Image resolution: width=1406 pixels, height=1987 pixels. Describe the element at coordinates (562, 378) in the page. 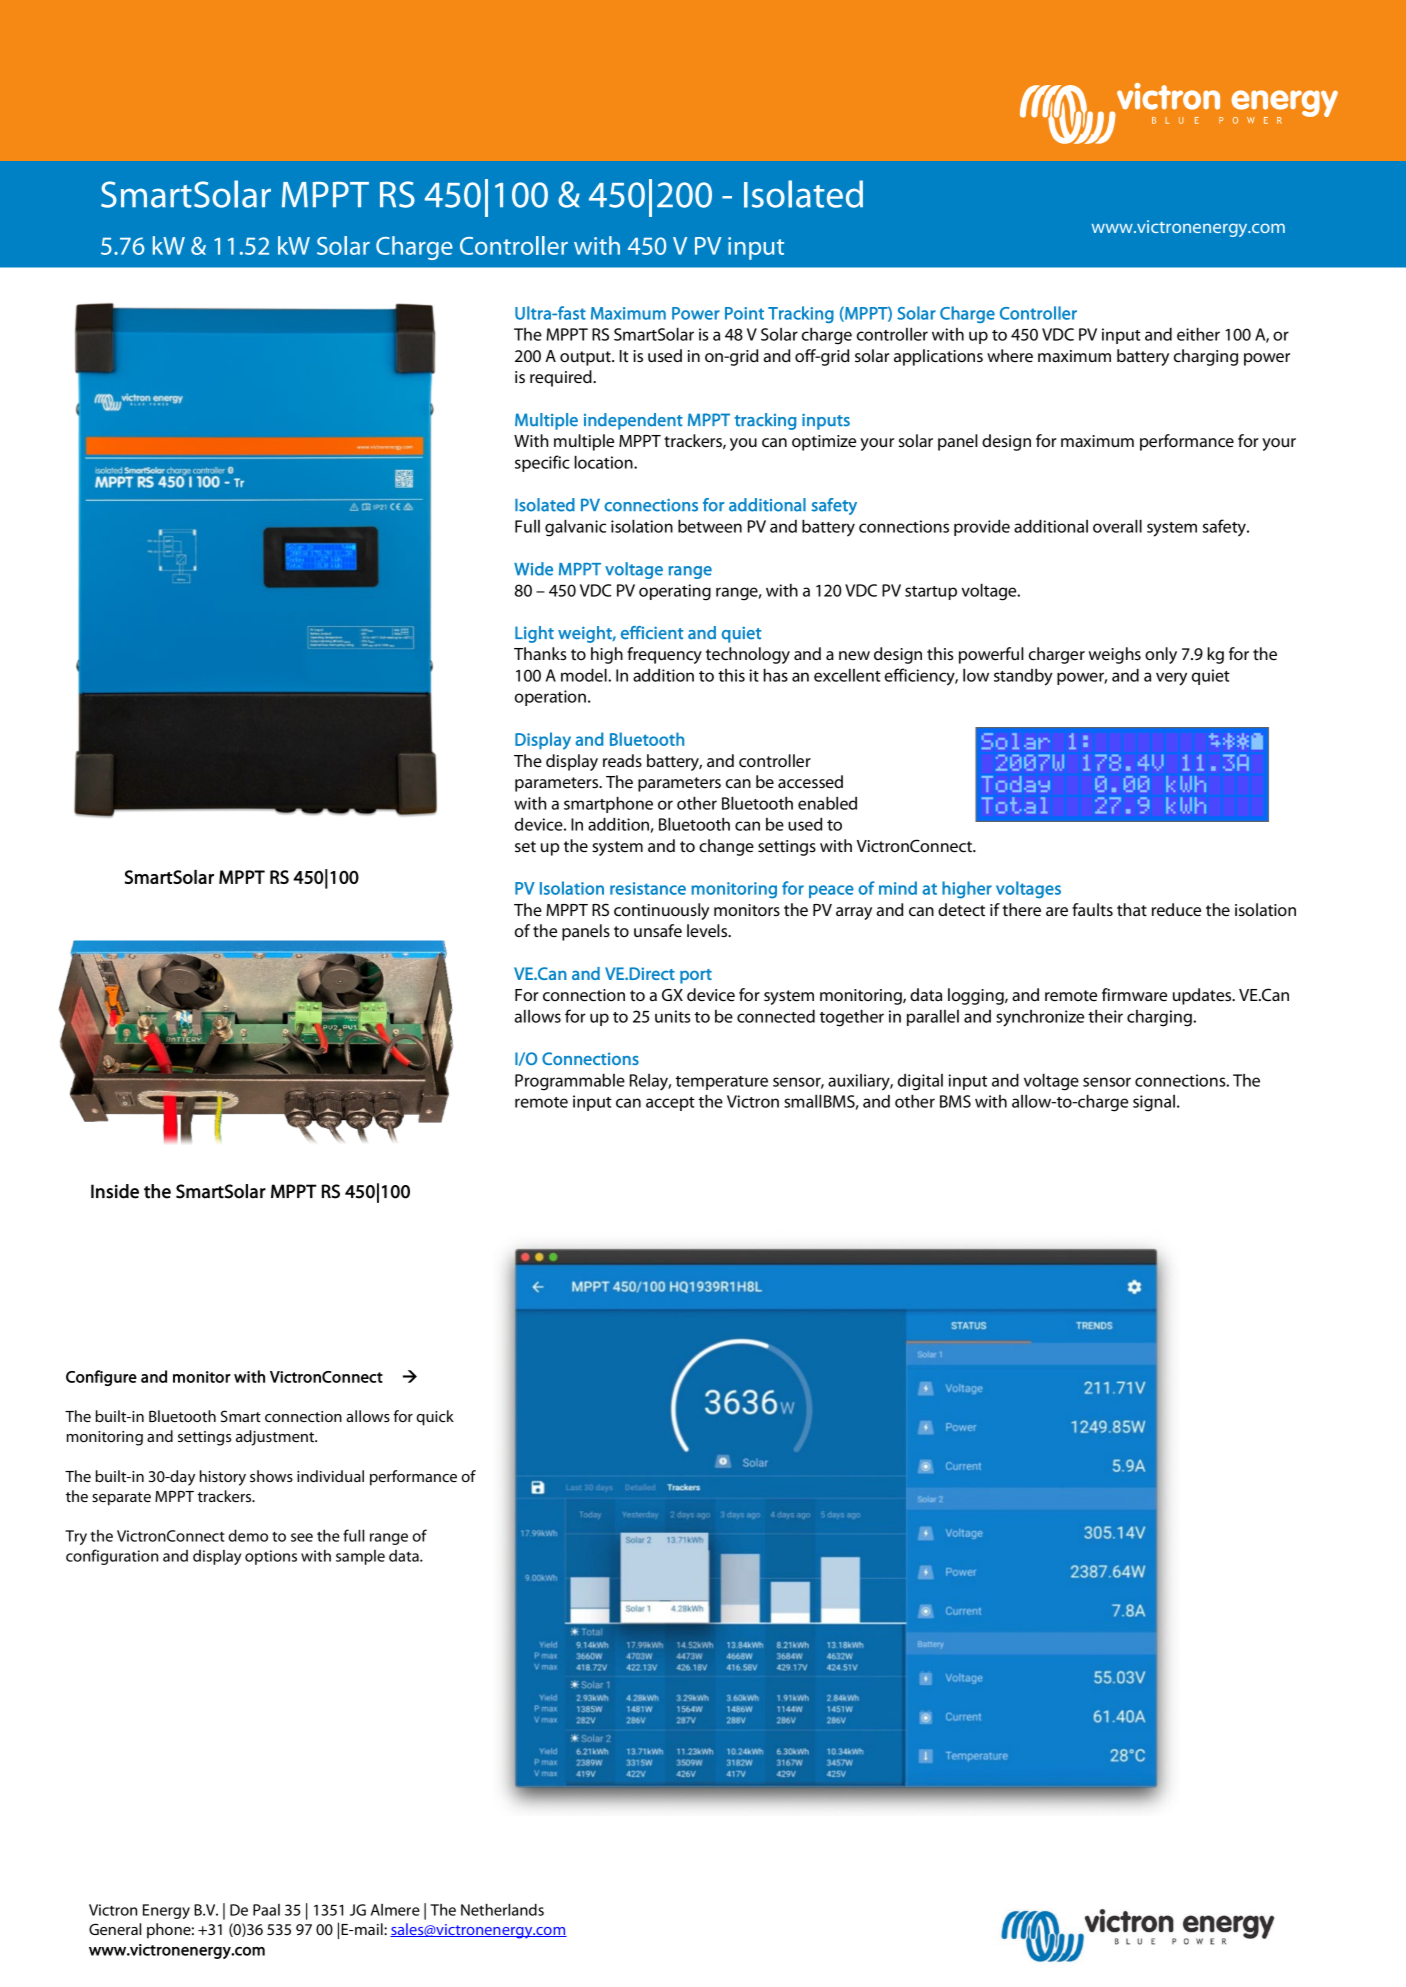

I see `required` at that location.
